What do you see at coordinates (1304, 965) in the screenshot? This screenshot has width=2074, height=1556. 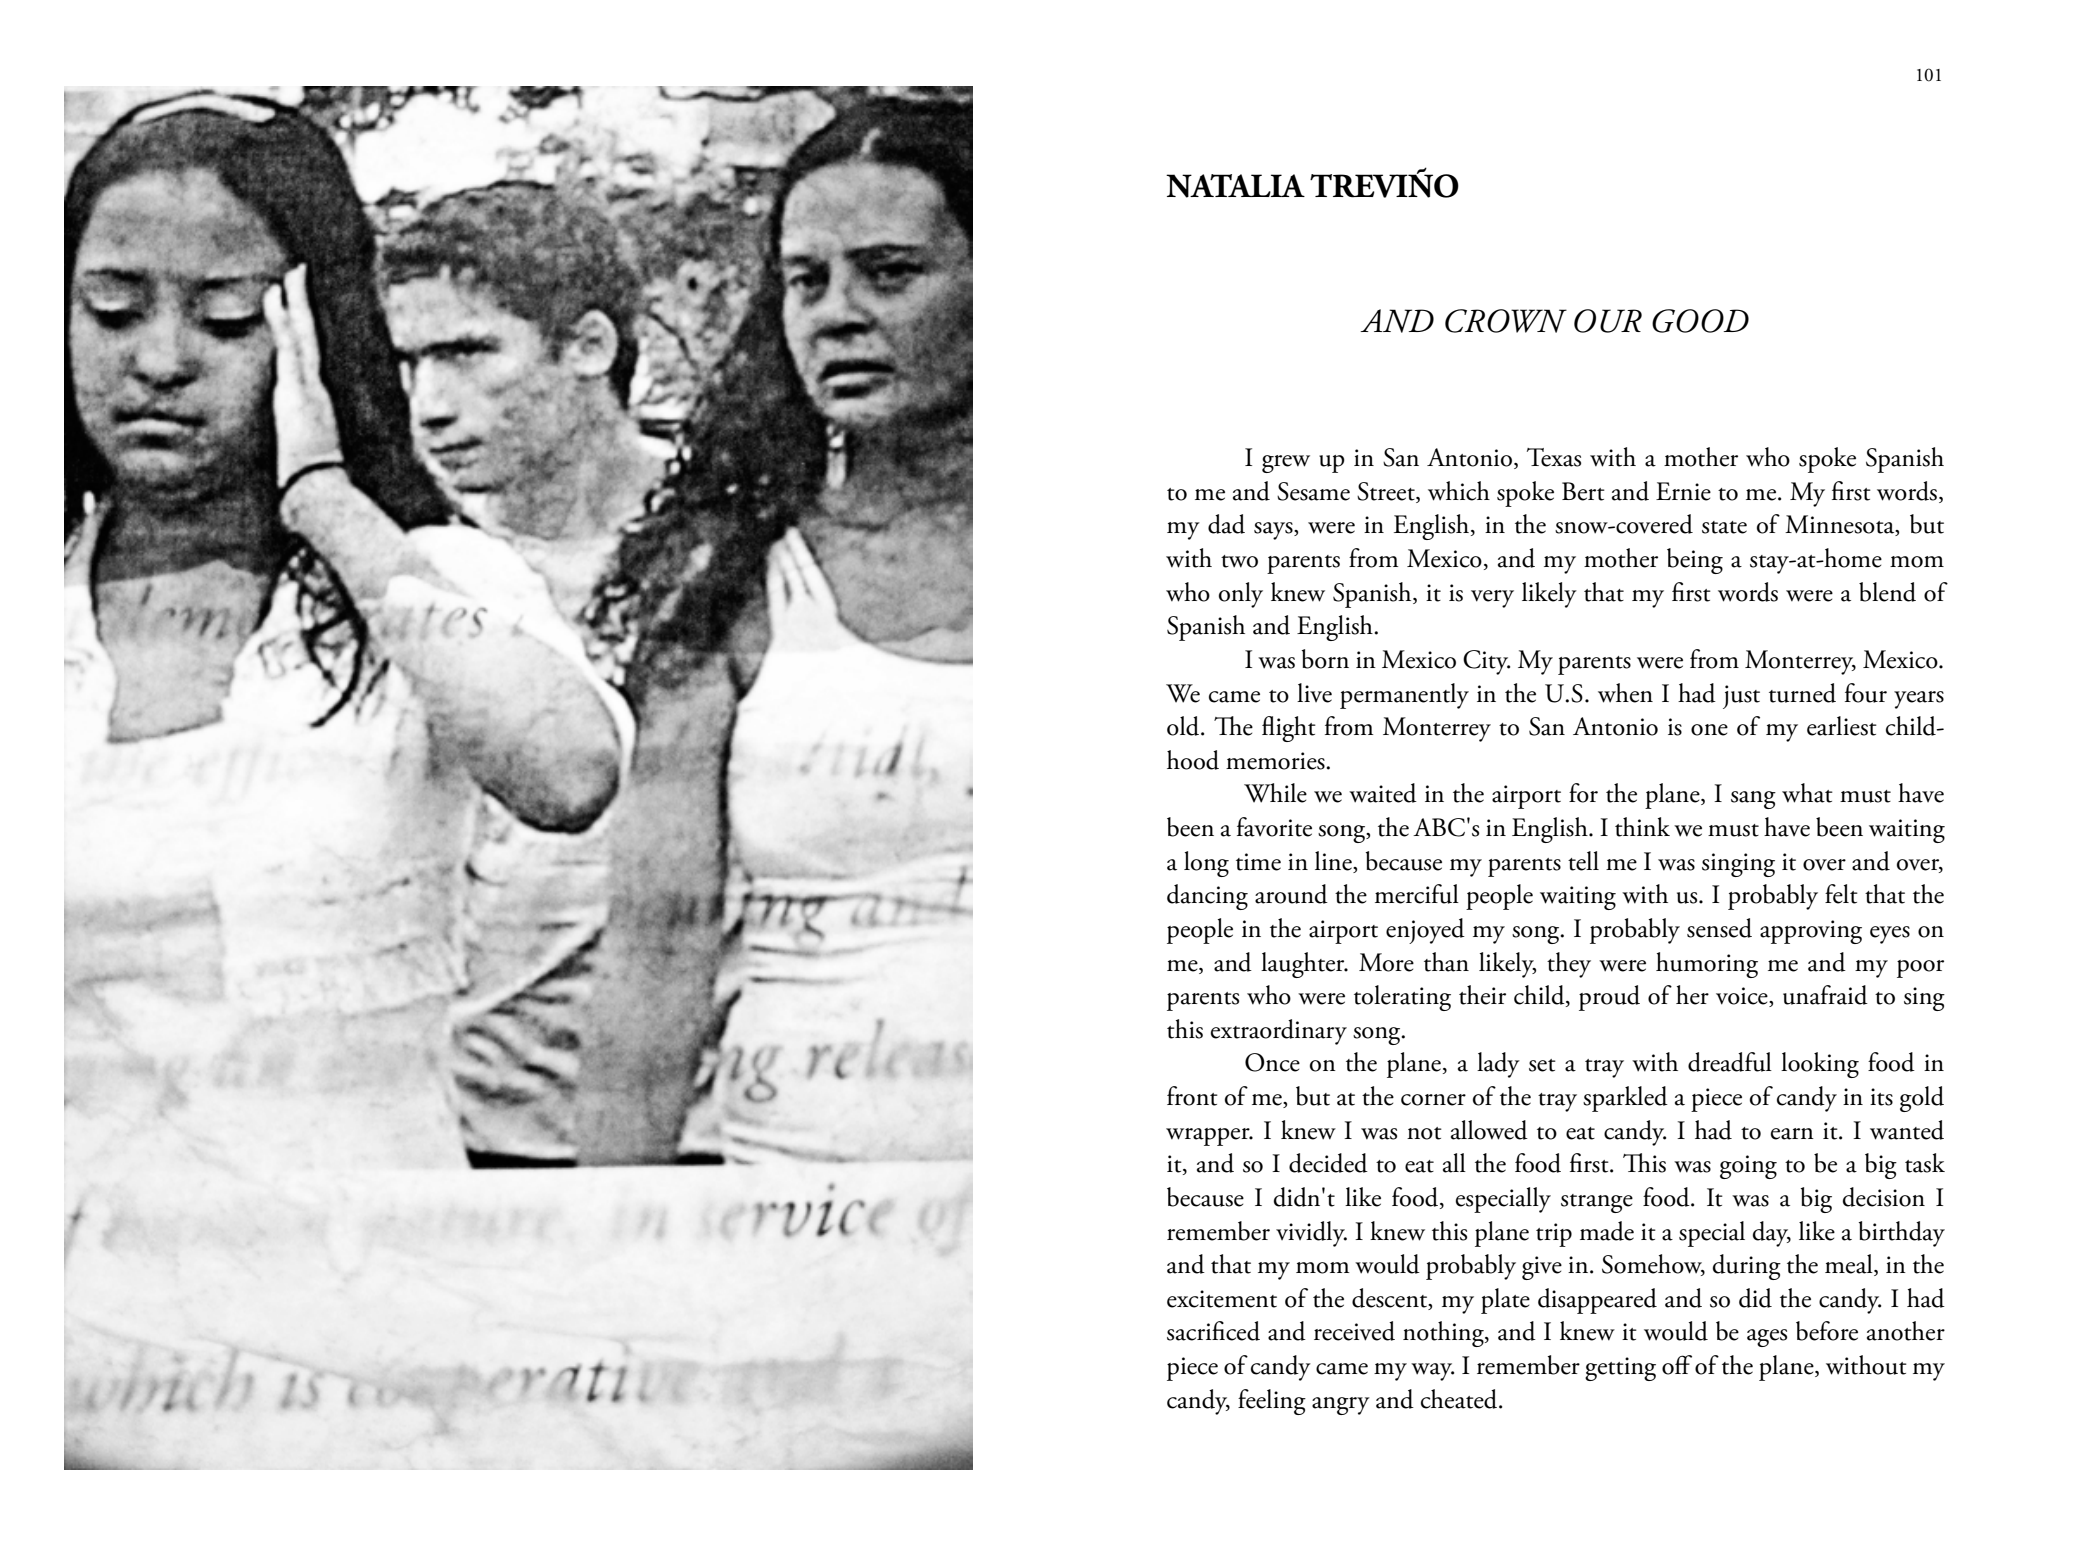 I see `laughter` at bounding box center [1304, 965].
